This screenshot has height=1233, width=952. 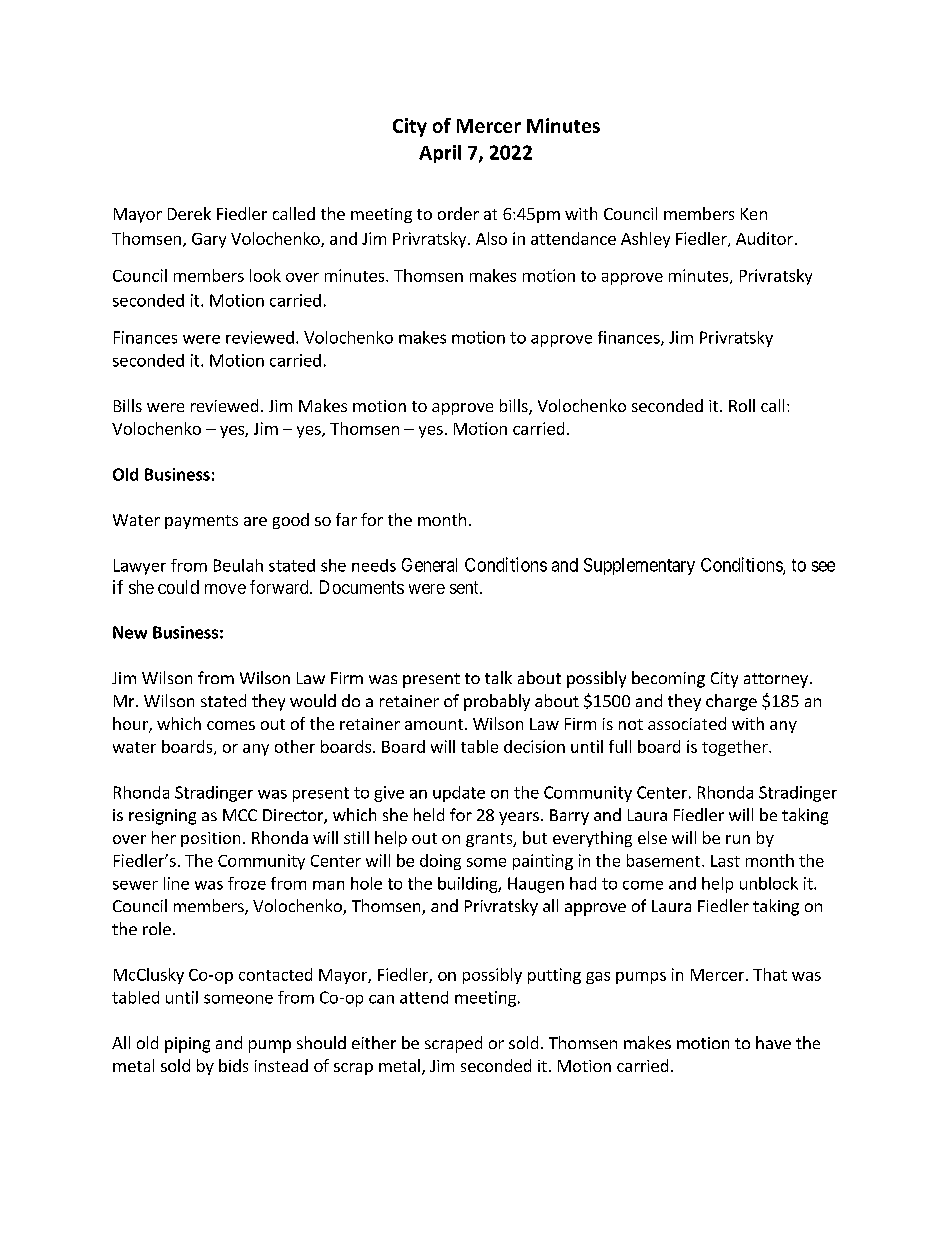 I want to click on look, so click(x=265, y=275).
